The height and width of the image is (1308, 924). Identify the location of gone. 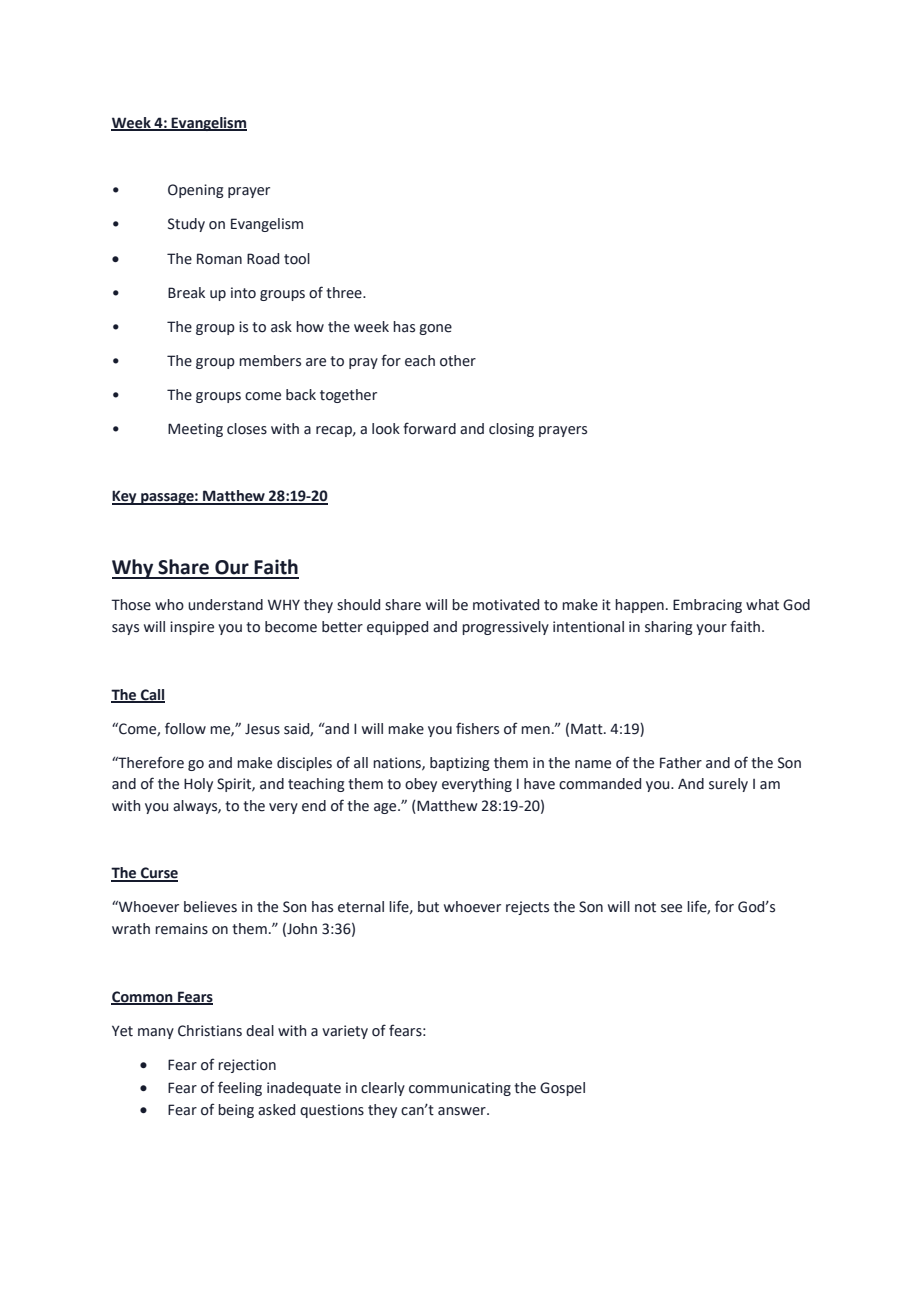
(435, 329).
